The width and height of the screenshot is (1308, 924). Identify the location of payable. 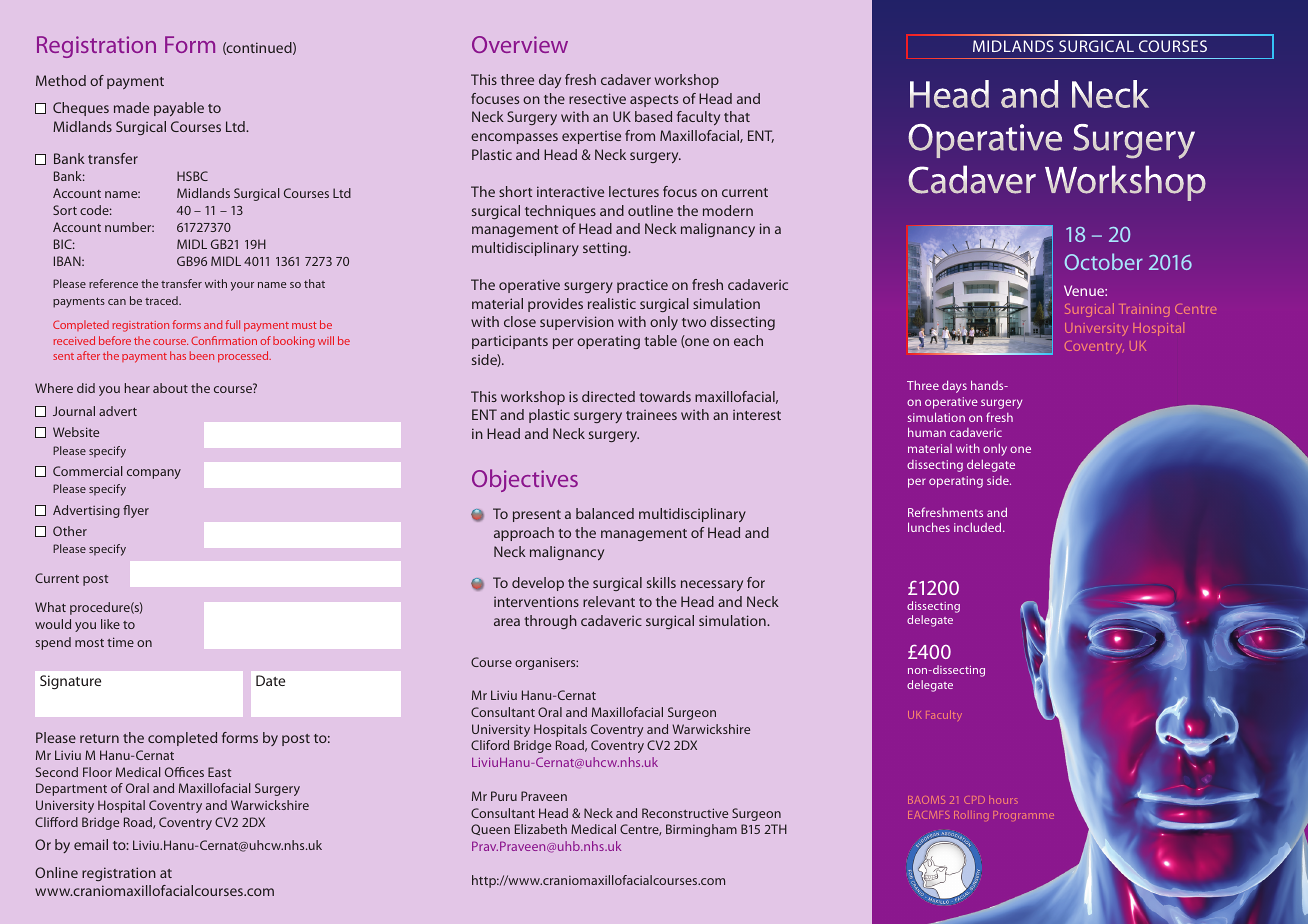
(179, 109).
